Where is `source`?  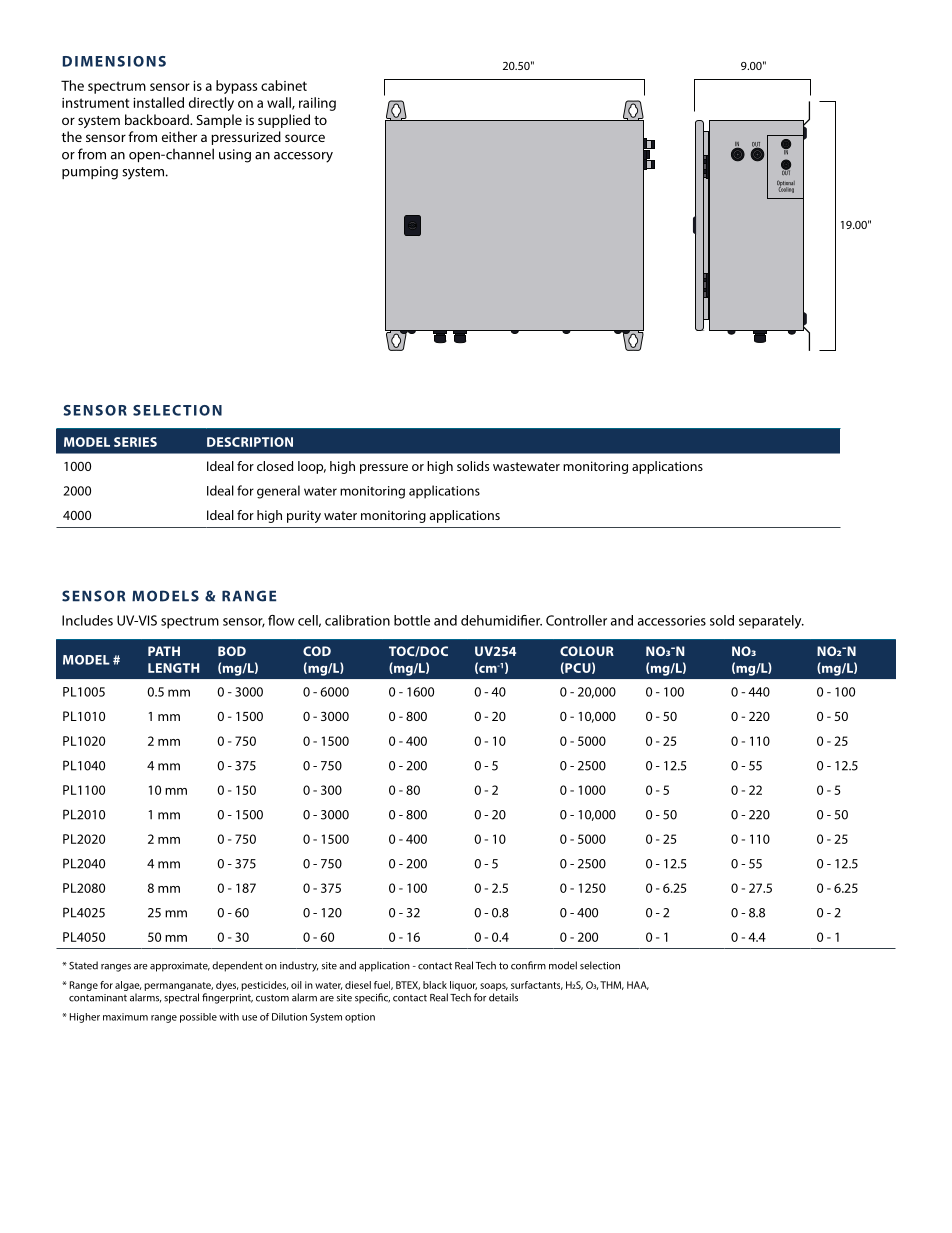
source is located at coordinates (305, 138).
